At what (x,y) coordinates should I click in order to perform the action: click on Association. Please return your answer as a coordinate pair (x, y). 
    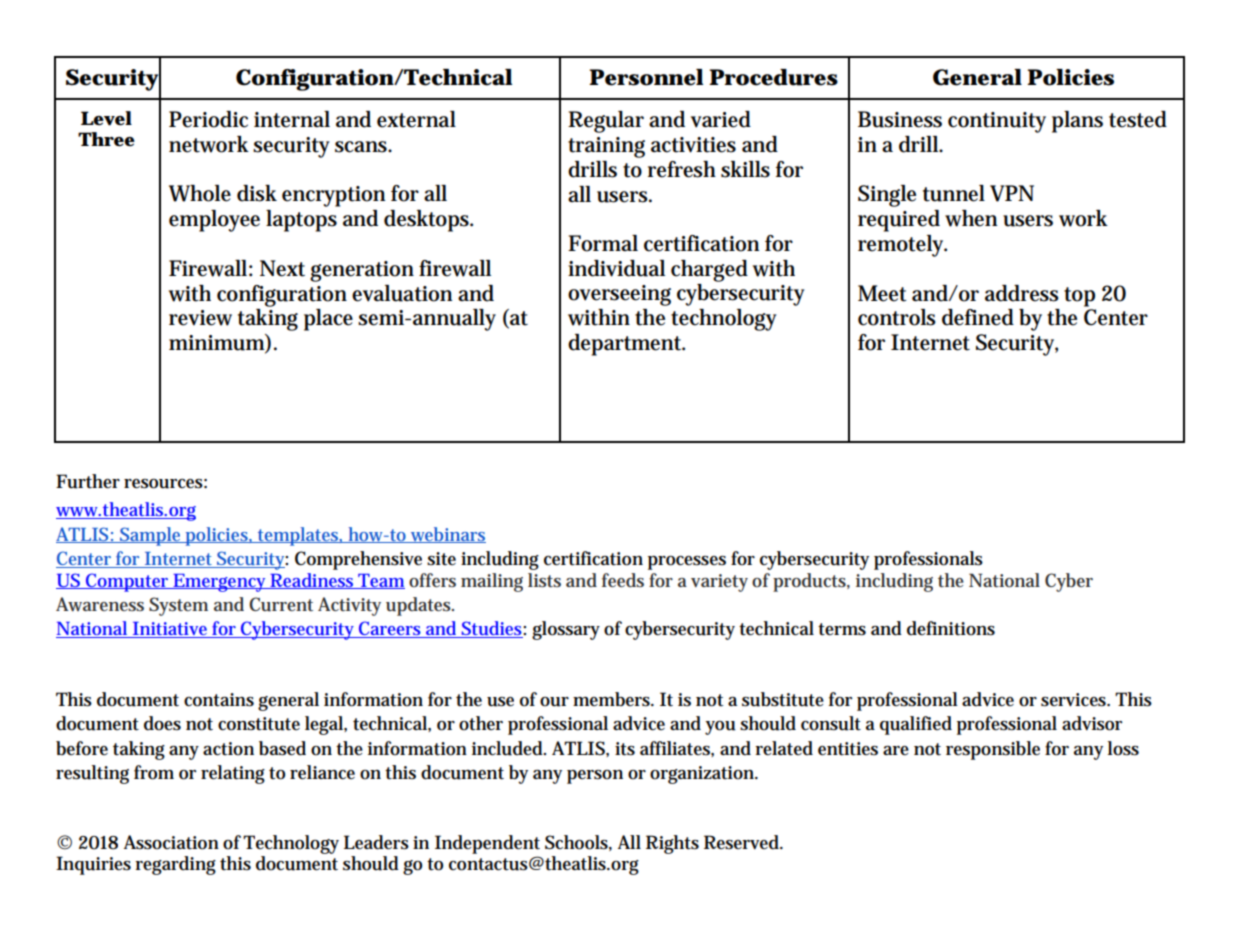
    Looking at the image, I should click on (171, 842).
